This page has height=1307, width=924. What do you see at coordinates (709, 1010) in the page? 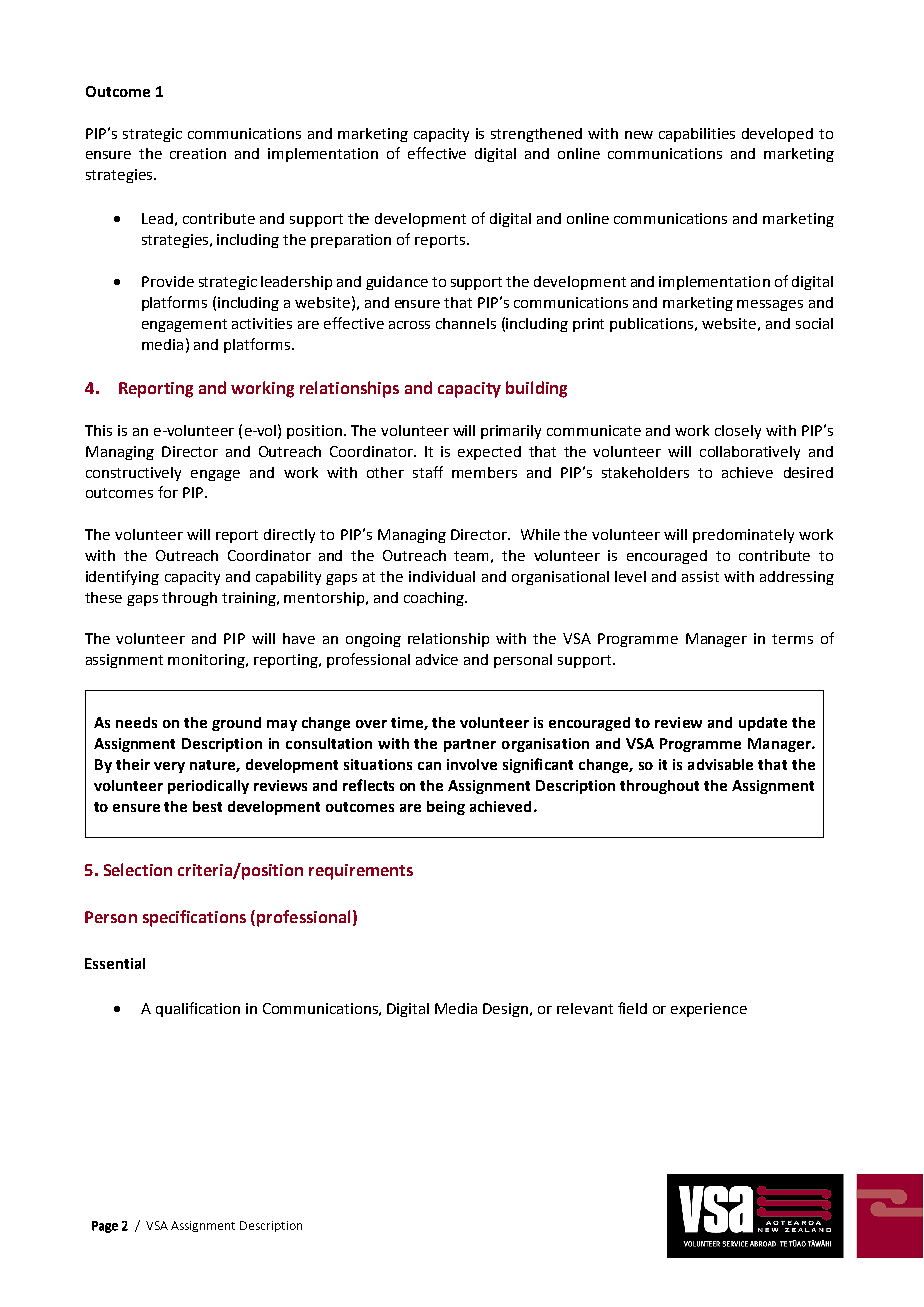
I see `experience` at bounding box center [709, 1010].
